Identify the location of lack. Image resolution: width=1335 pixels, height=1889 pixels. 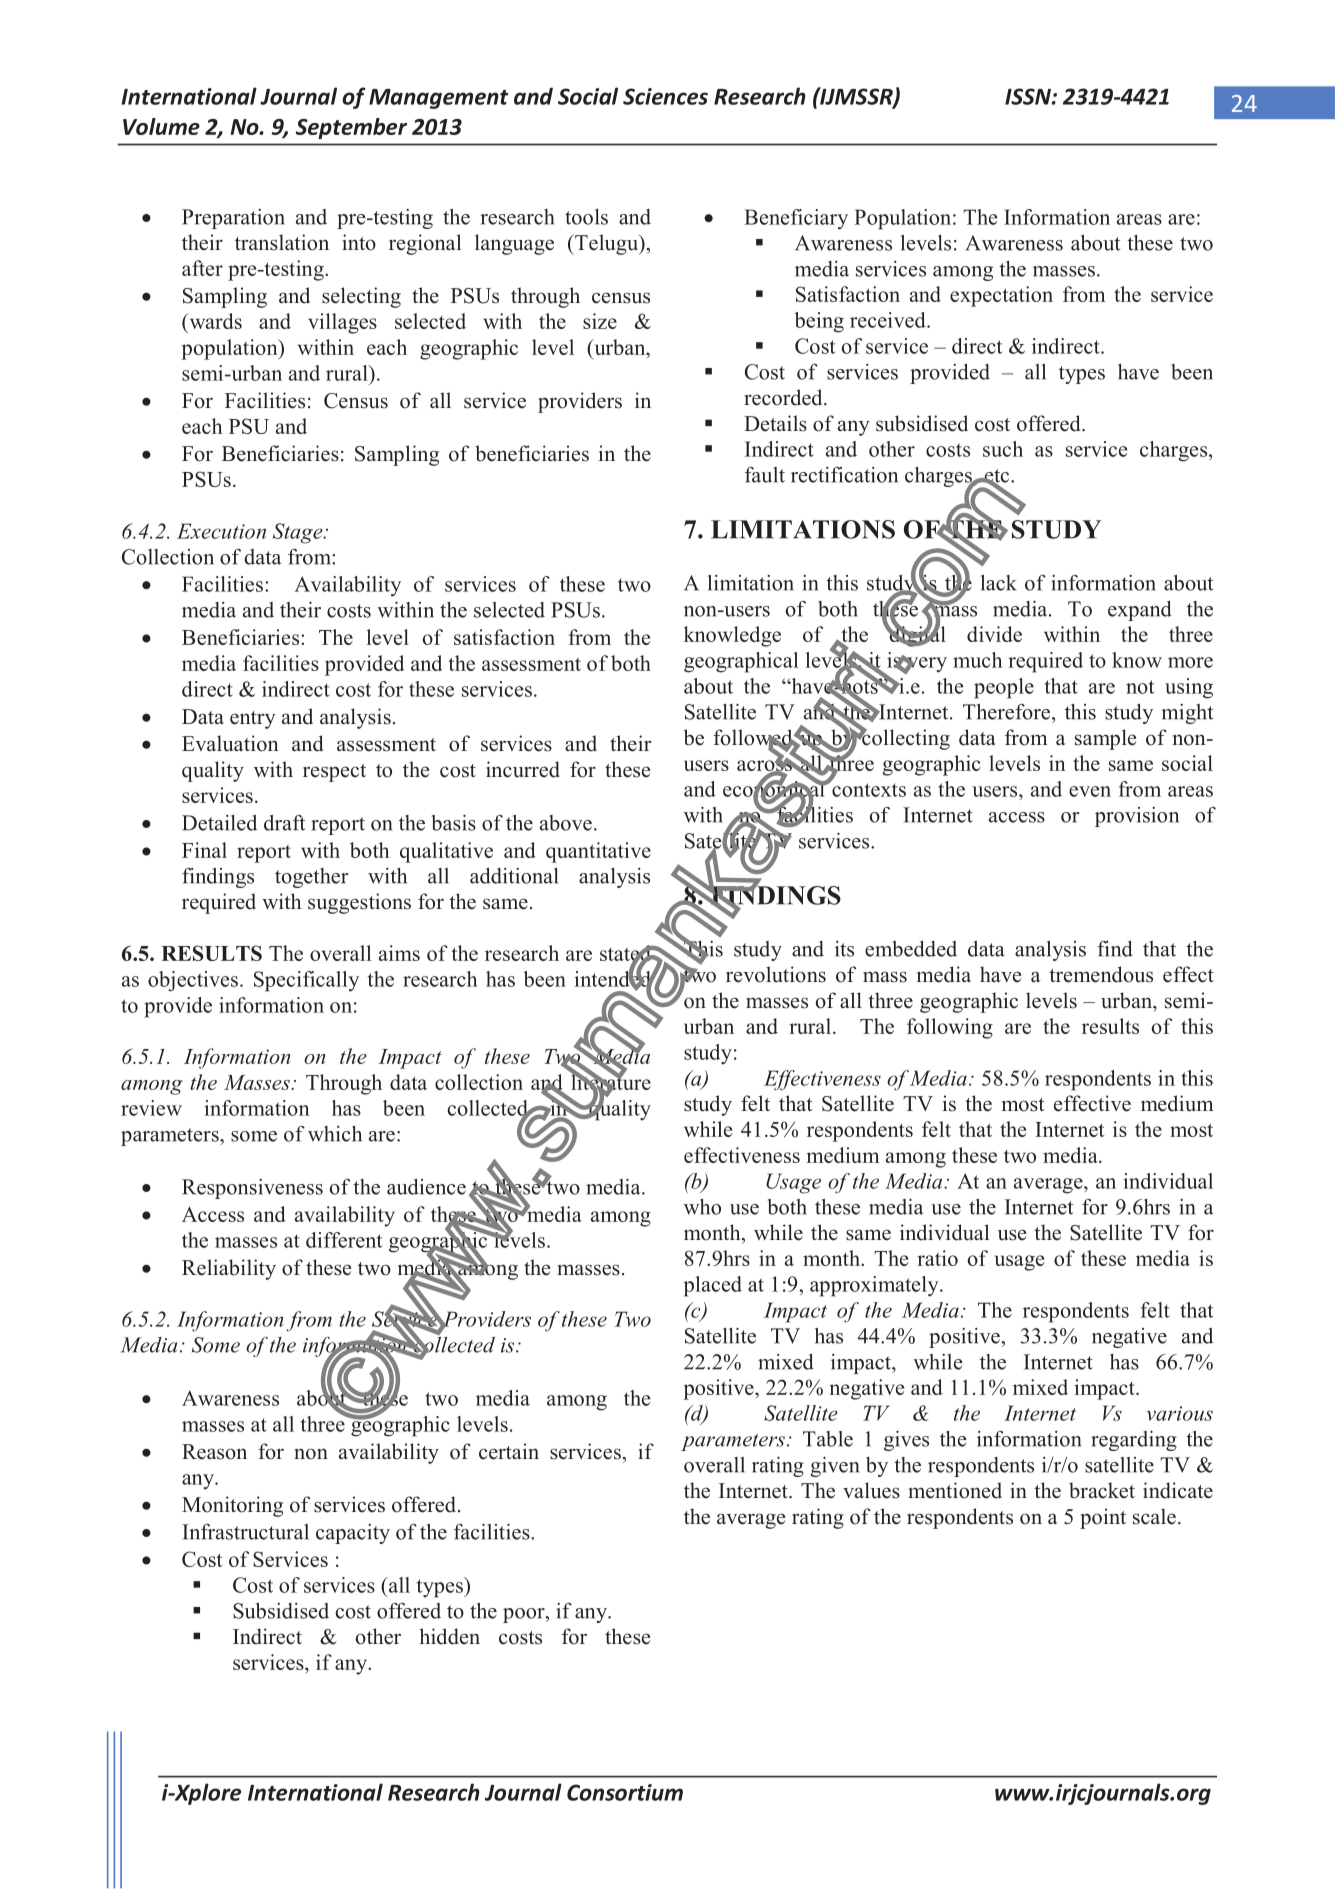
(999, 583).
